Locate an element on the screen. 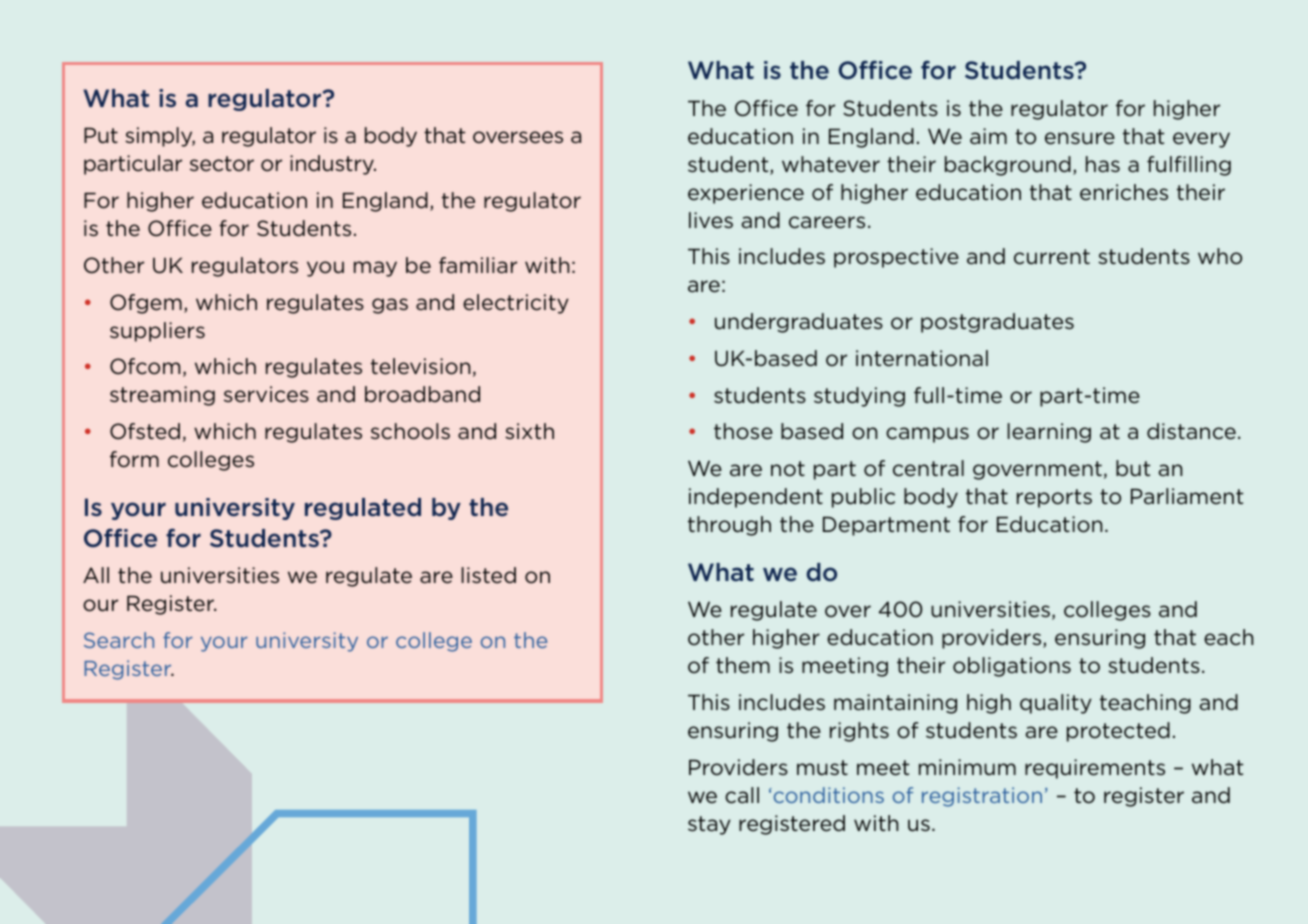 This screenshot has width=1308, height=924. but is located at coordinates (1133, 468).
